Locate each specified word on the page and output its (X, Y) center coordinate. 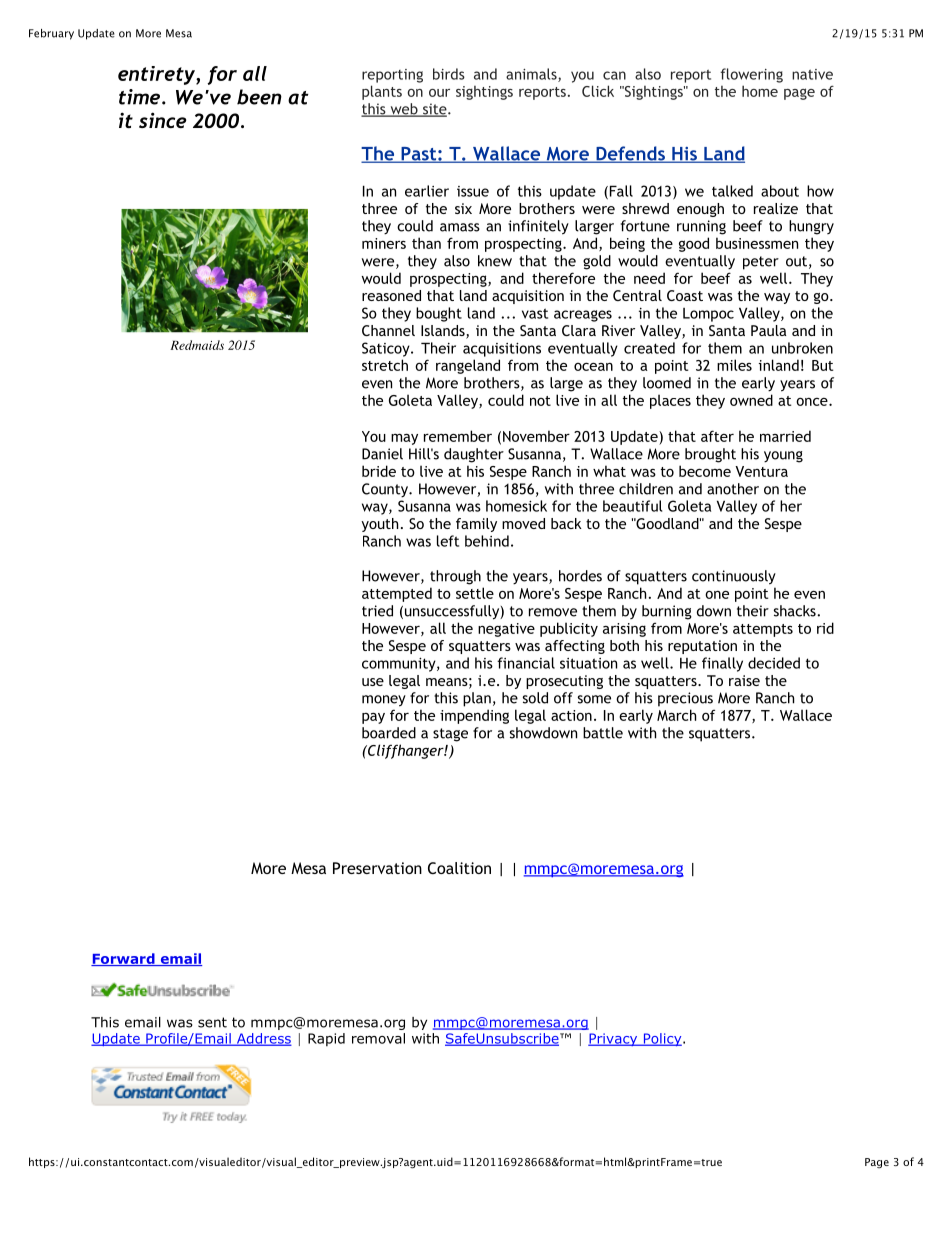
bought (439, 314)
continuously (734, 577)
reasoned (391, 295)
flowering (751, 75)
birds (449, 74)
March (676, 715)
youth (379, 525)
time (141, 97)
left (448, 541)
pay (373, 718)
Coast (685, 295)
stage (450, 735)
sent (212, 1022)
